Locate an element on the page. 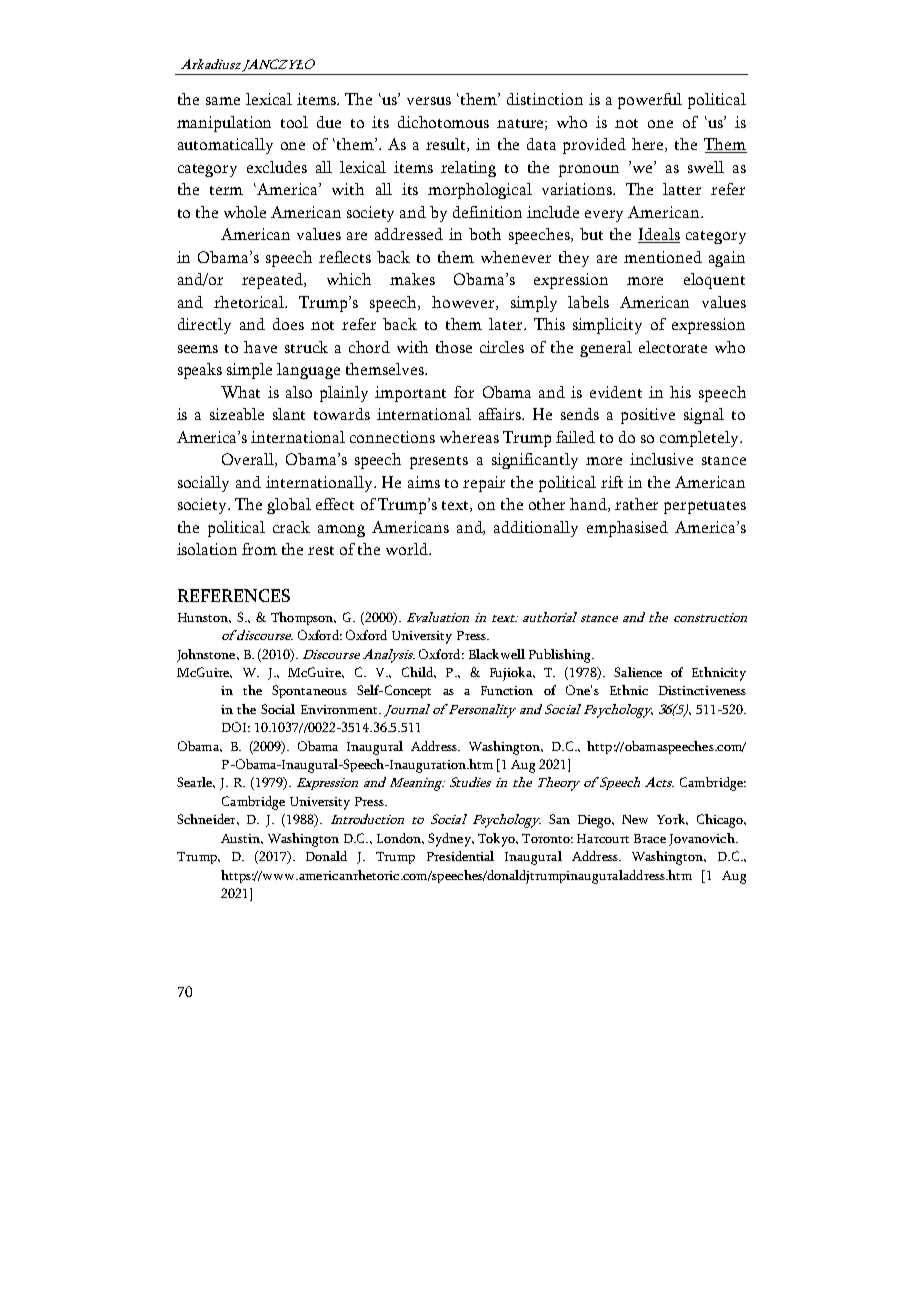 This page has height=1308, width=924. world is located at coordinates (408, 549).
